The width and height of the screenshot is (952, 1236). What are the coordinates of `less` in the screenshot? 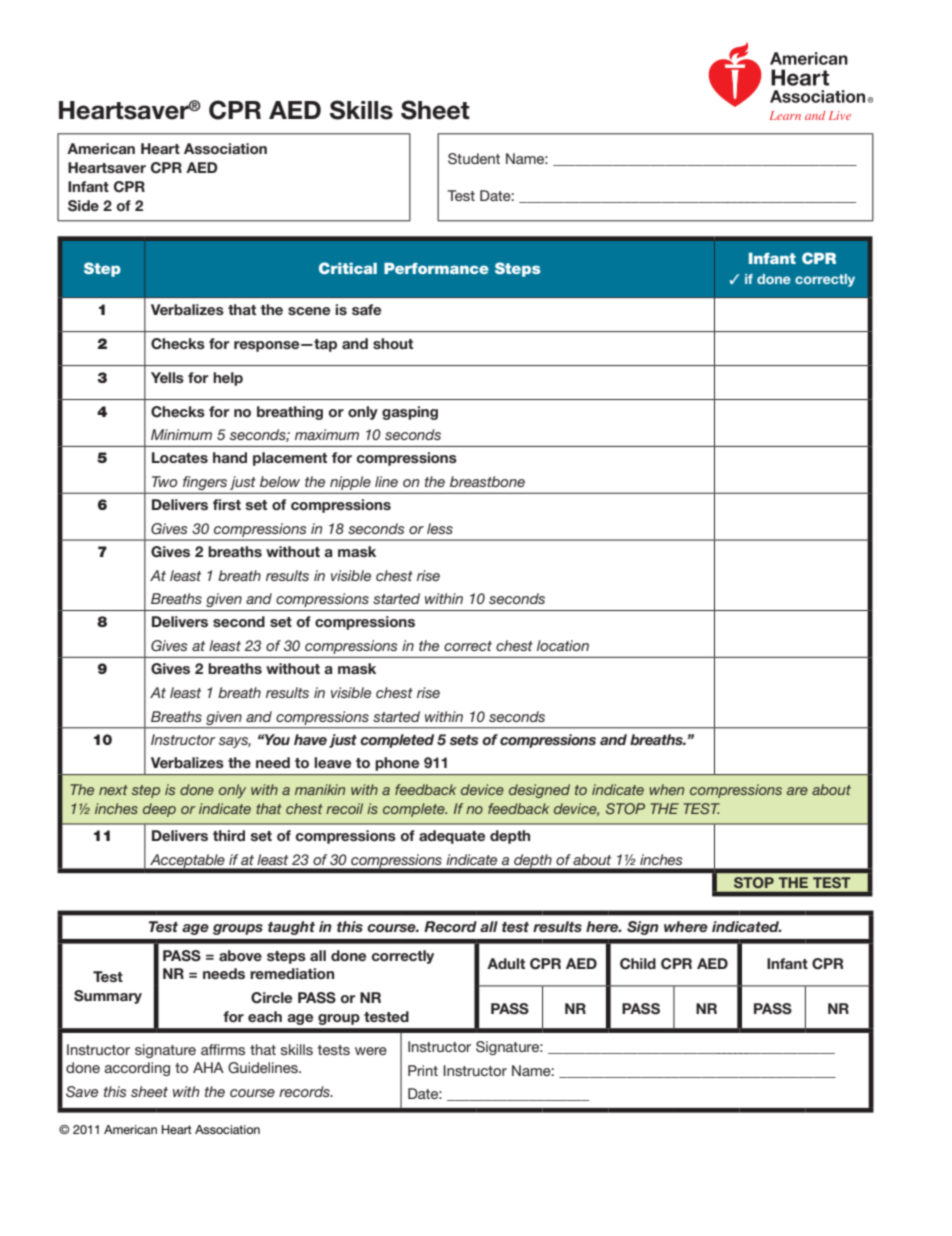 It's located at (440, 528).
